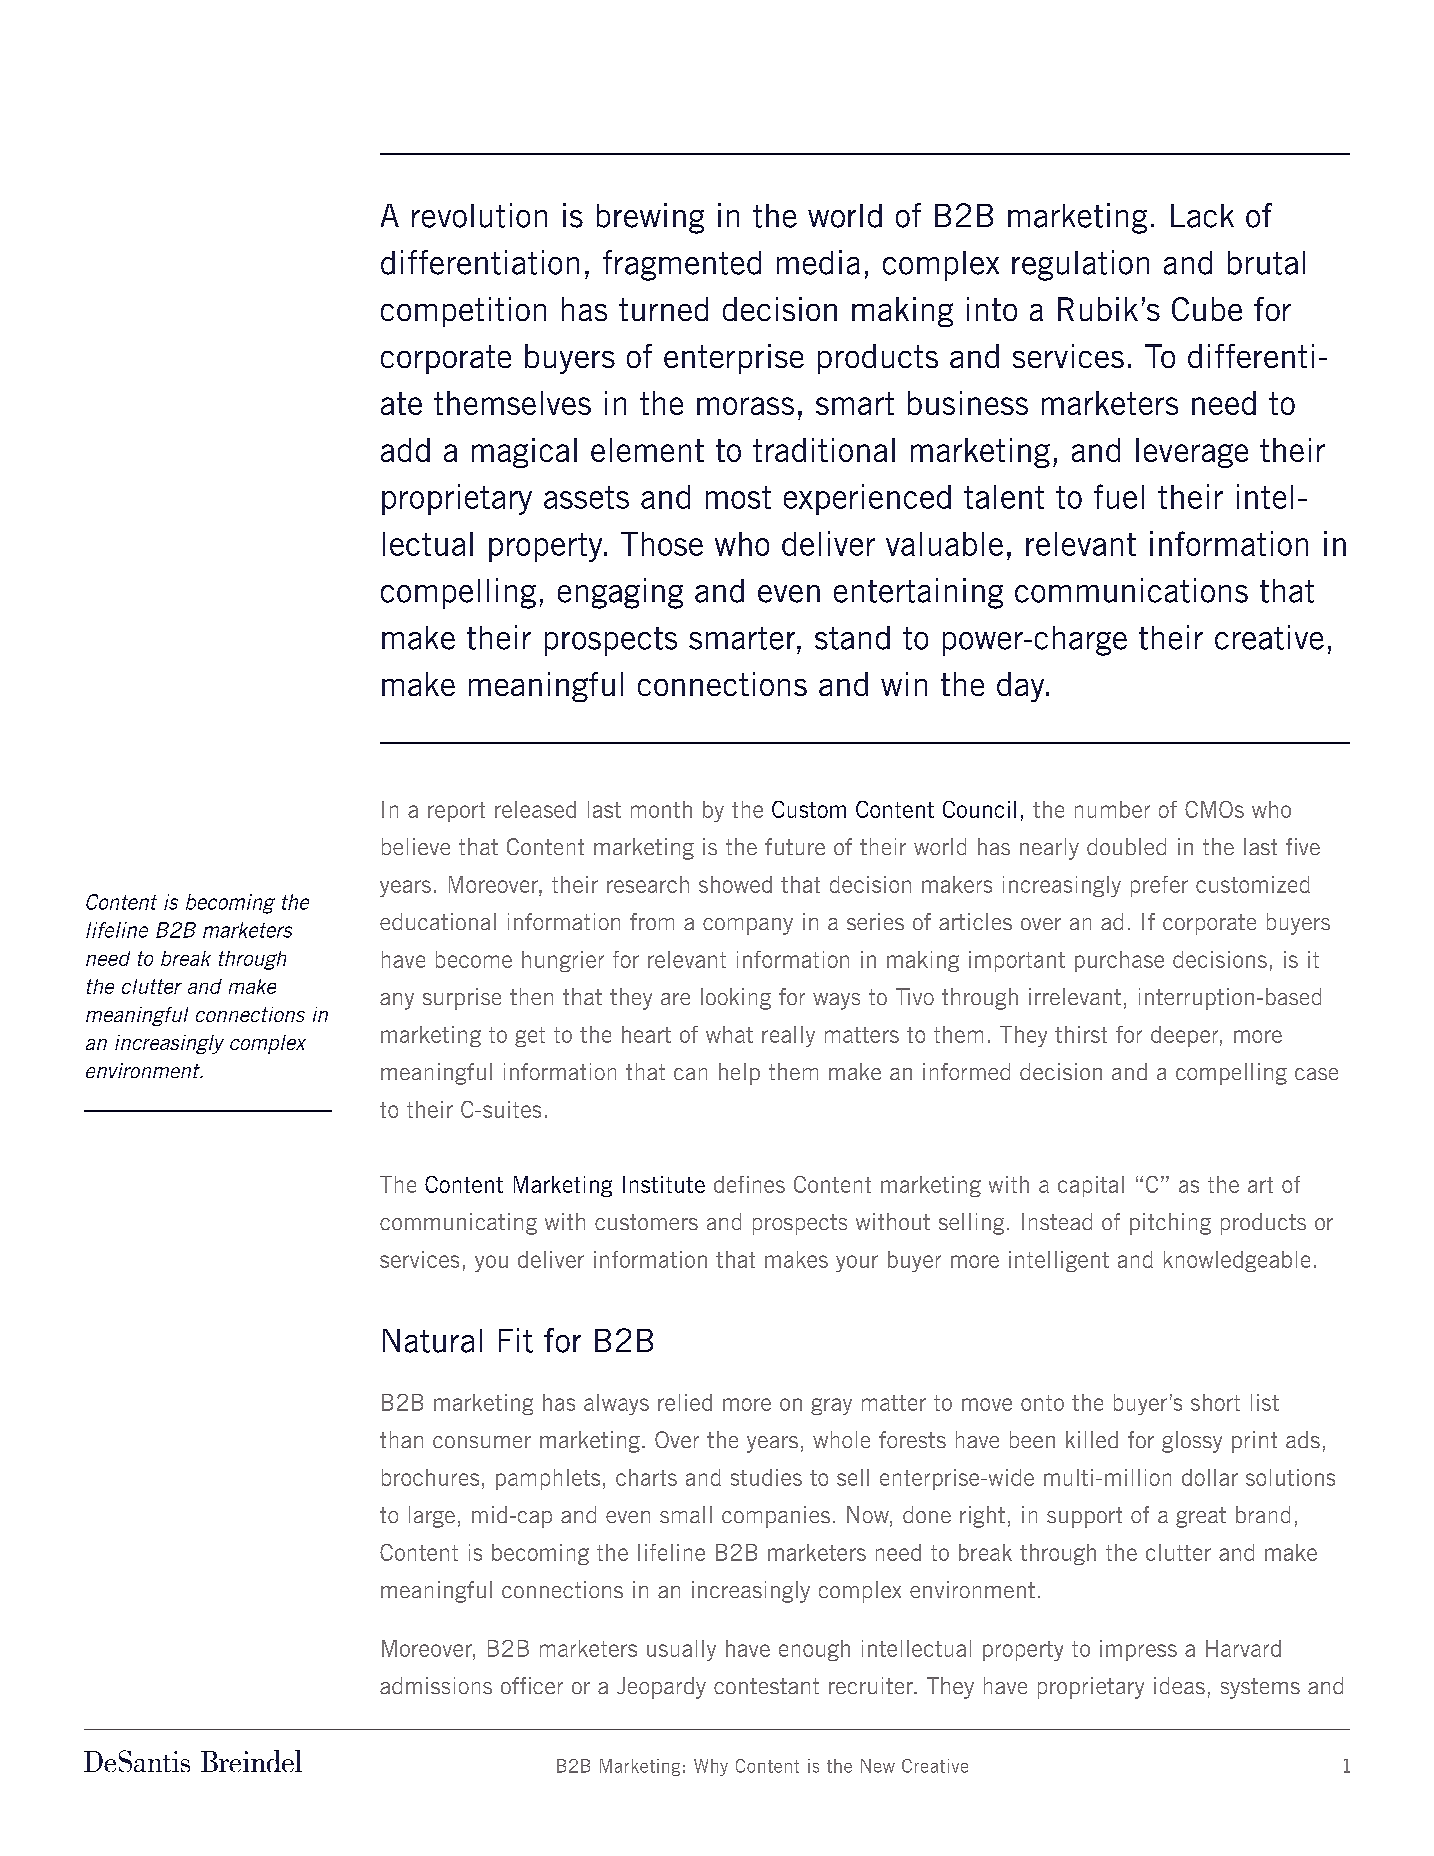 The width and height of the image is (1434, 1856). Describe the element at coordinates (818, 262) in the image. I see `media` at that location.
